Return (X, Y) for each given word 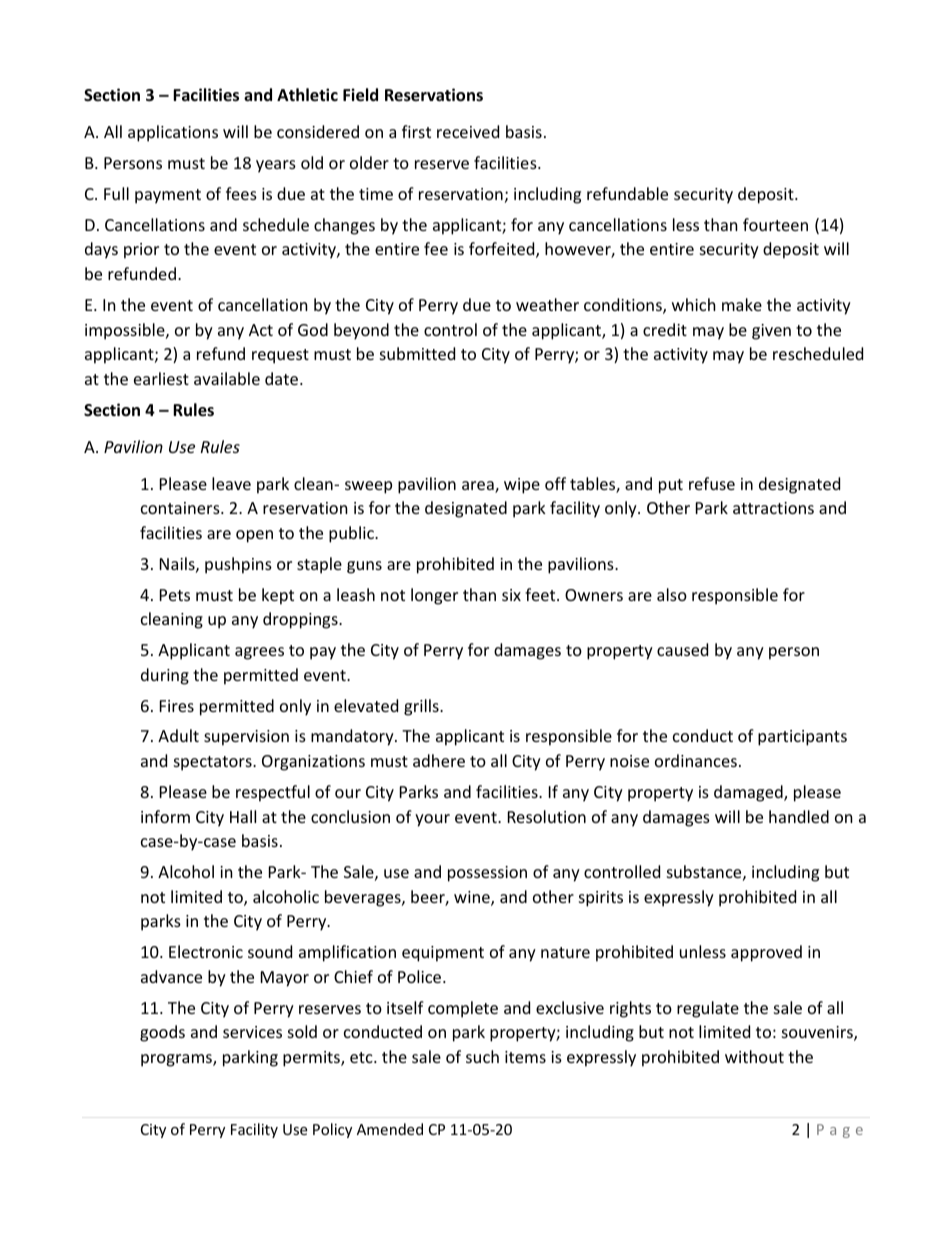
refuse (712, 483)
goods (162, 1033)
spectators (214, 763)
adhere (439, 760)
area (479, 487)
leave (231, 483)
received (468, 131)
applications (173, 133)
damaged (749, 793)
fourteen (775, 224)
